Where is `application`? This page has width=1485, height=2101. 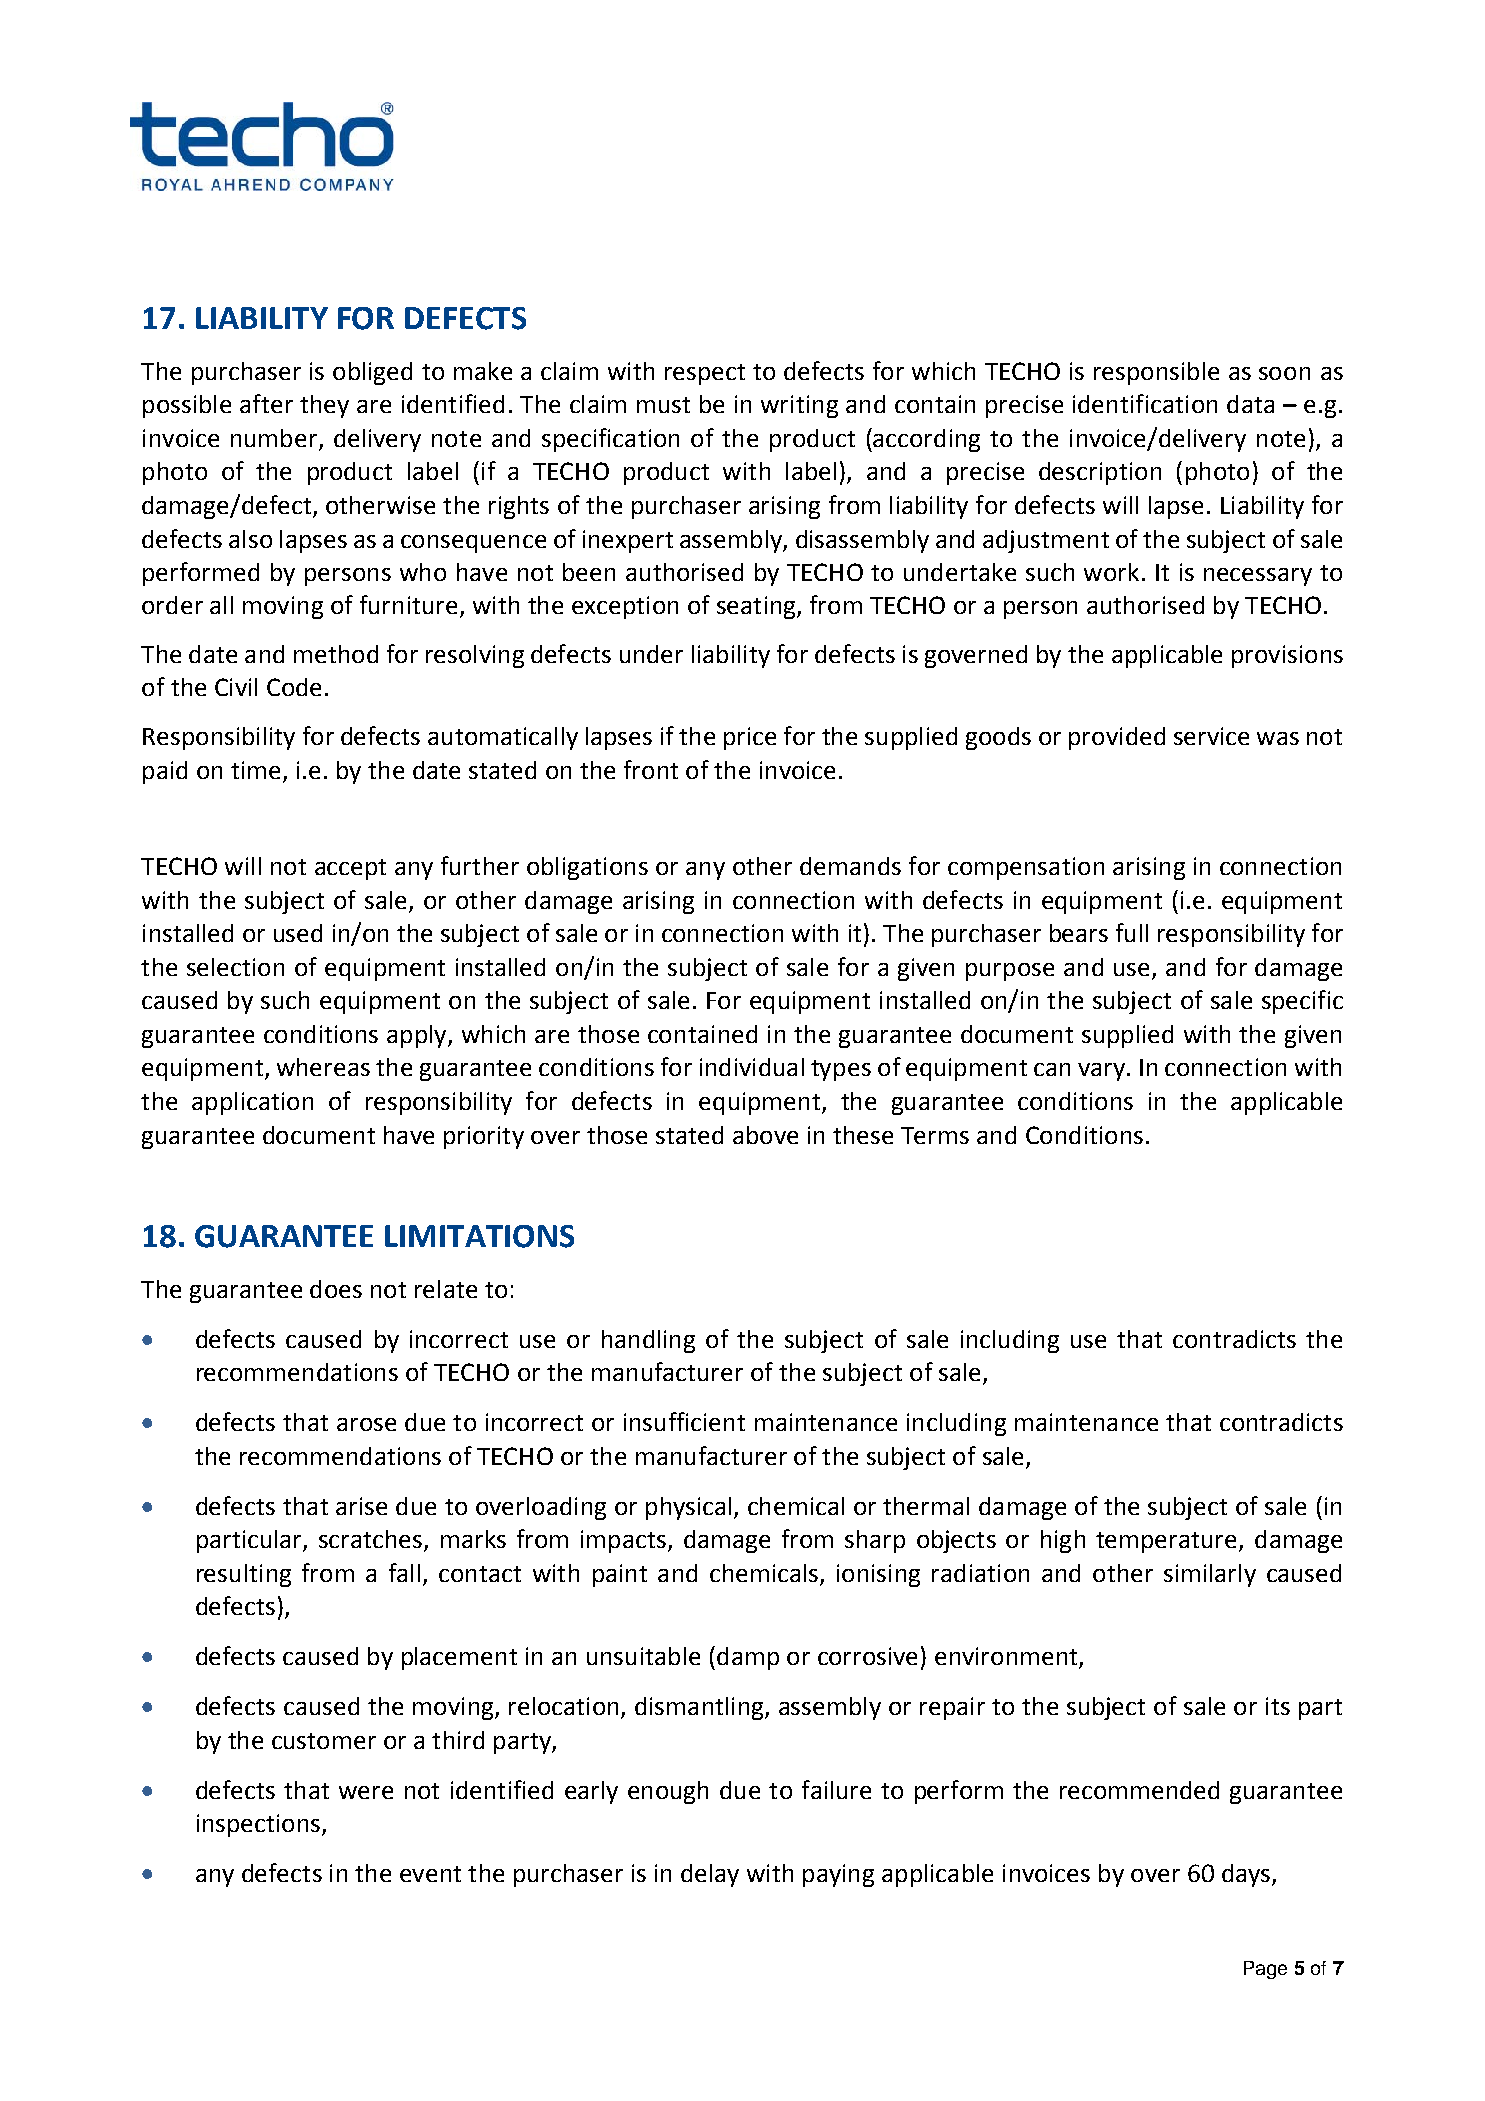
application is located at coordinates (252, 1103).
